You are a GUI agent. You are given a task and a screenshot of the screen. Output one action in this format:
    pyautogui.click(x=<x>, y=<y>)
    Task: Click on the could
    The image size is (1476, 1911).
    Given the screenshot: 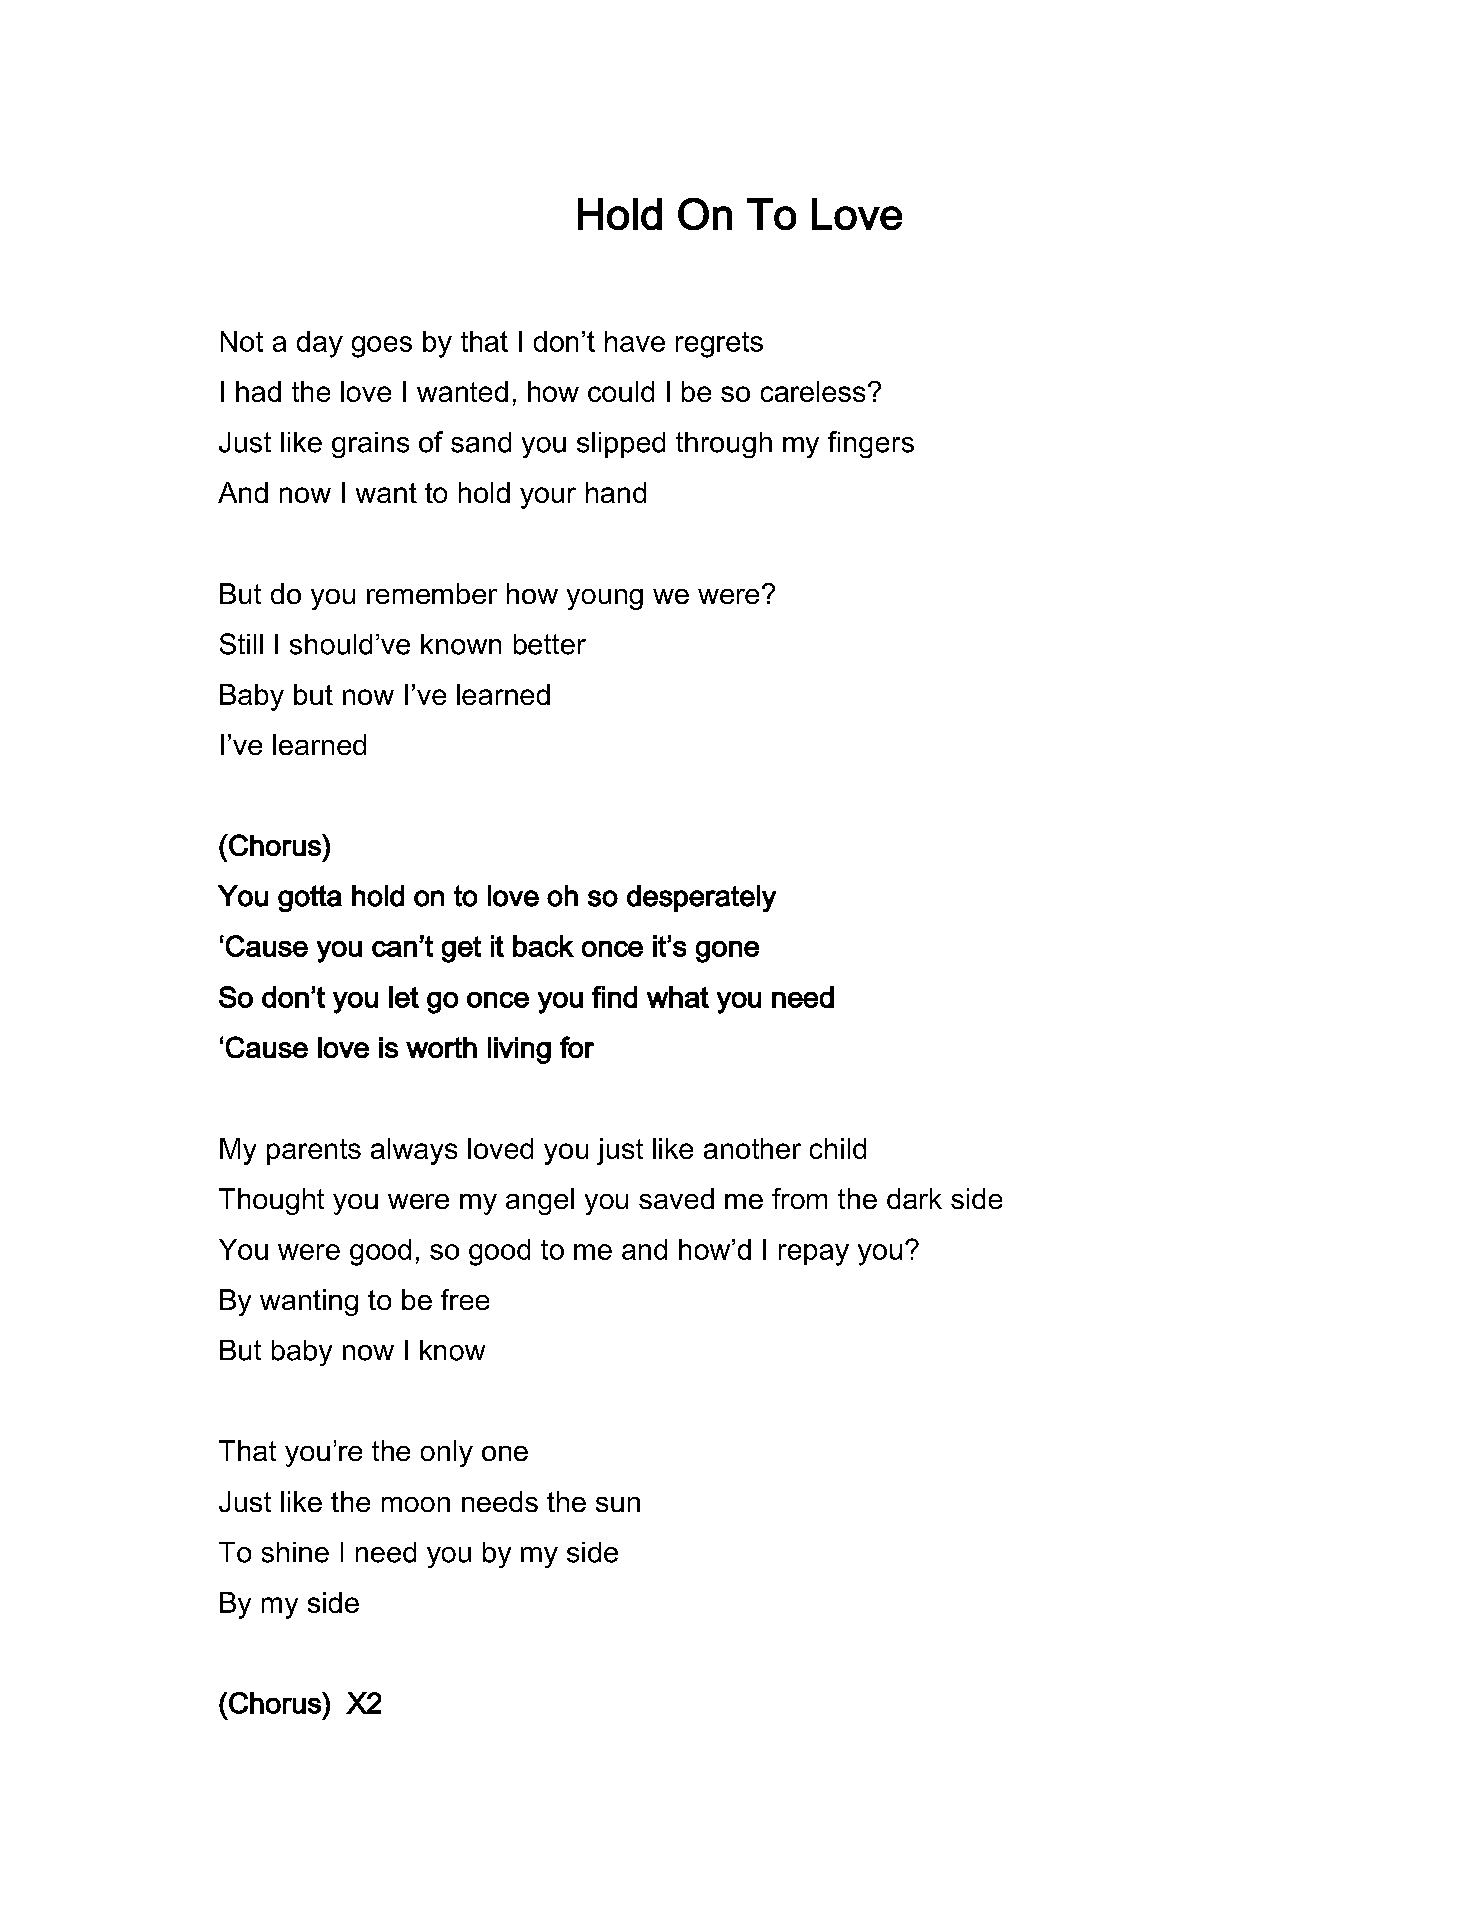 What is the action you would take?
    pyautogui.click(x=621, y=391)
